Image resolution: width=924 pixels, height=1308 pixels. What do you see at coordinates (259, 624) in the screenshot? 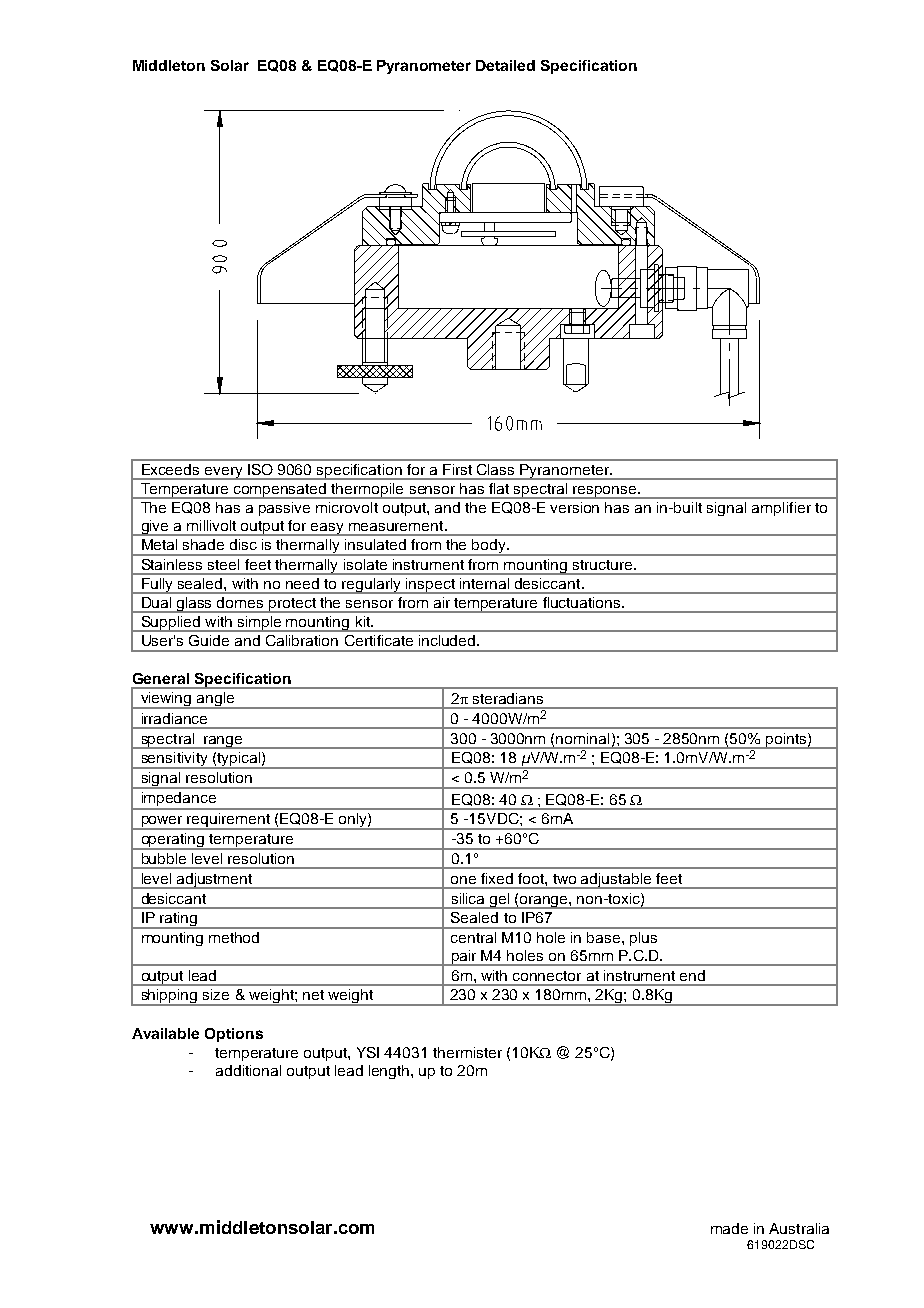
I see `simple` at bounding box center [259, 624].
